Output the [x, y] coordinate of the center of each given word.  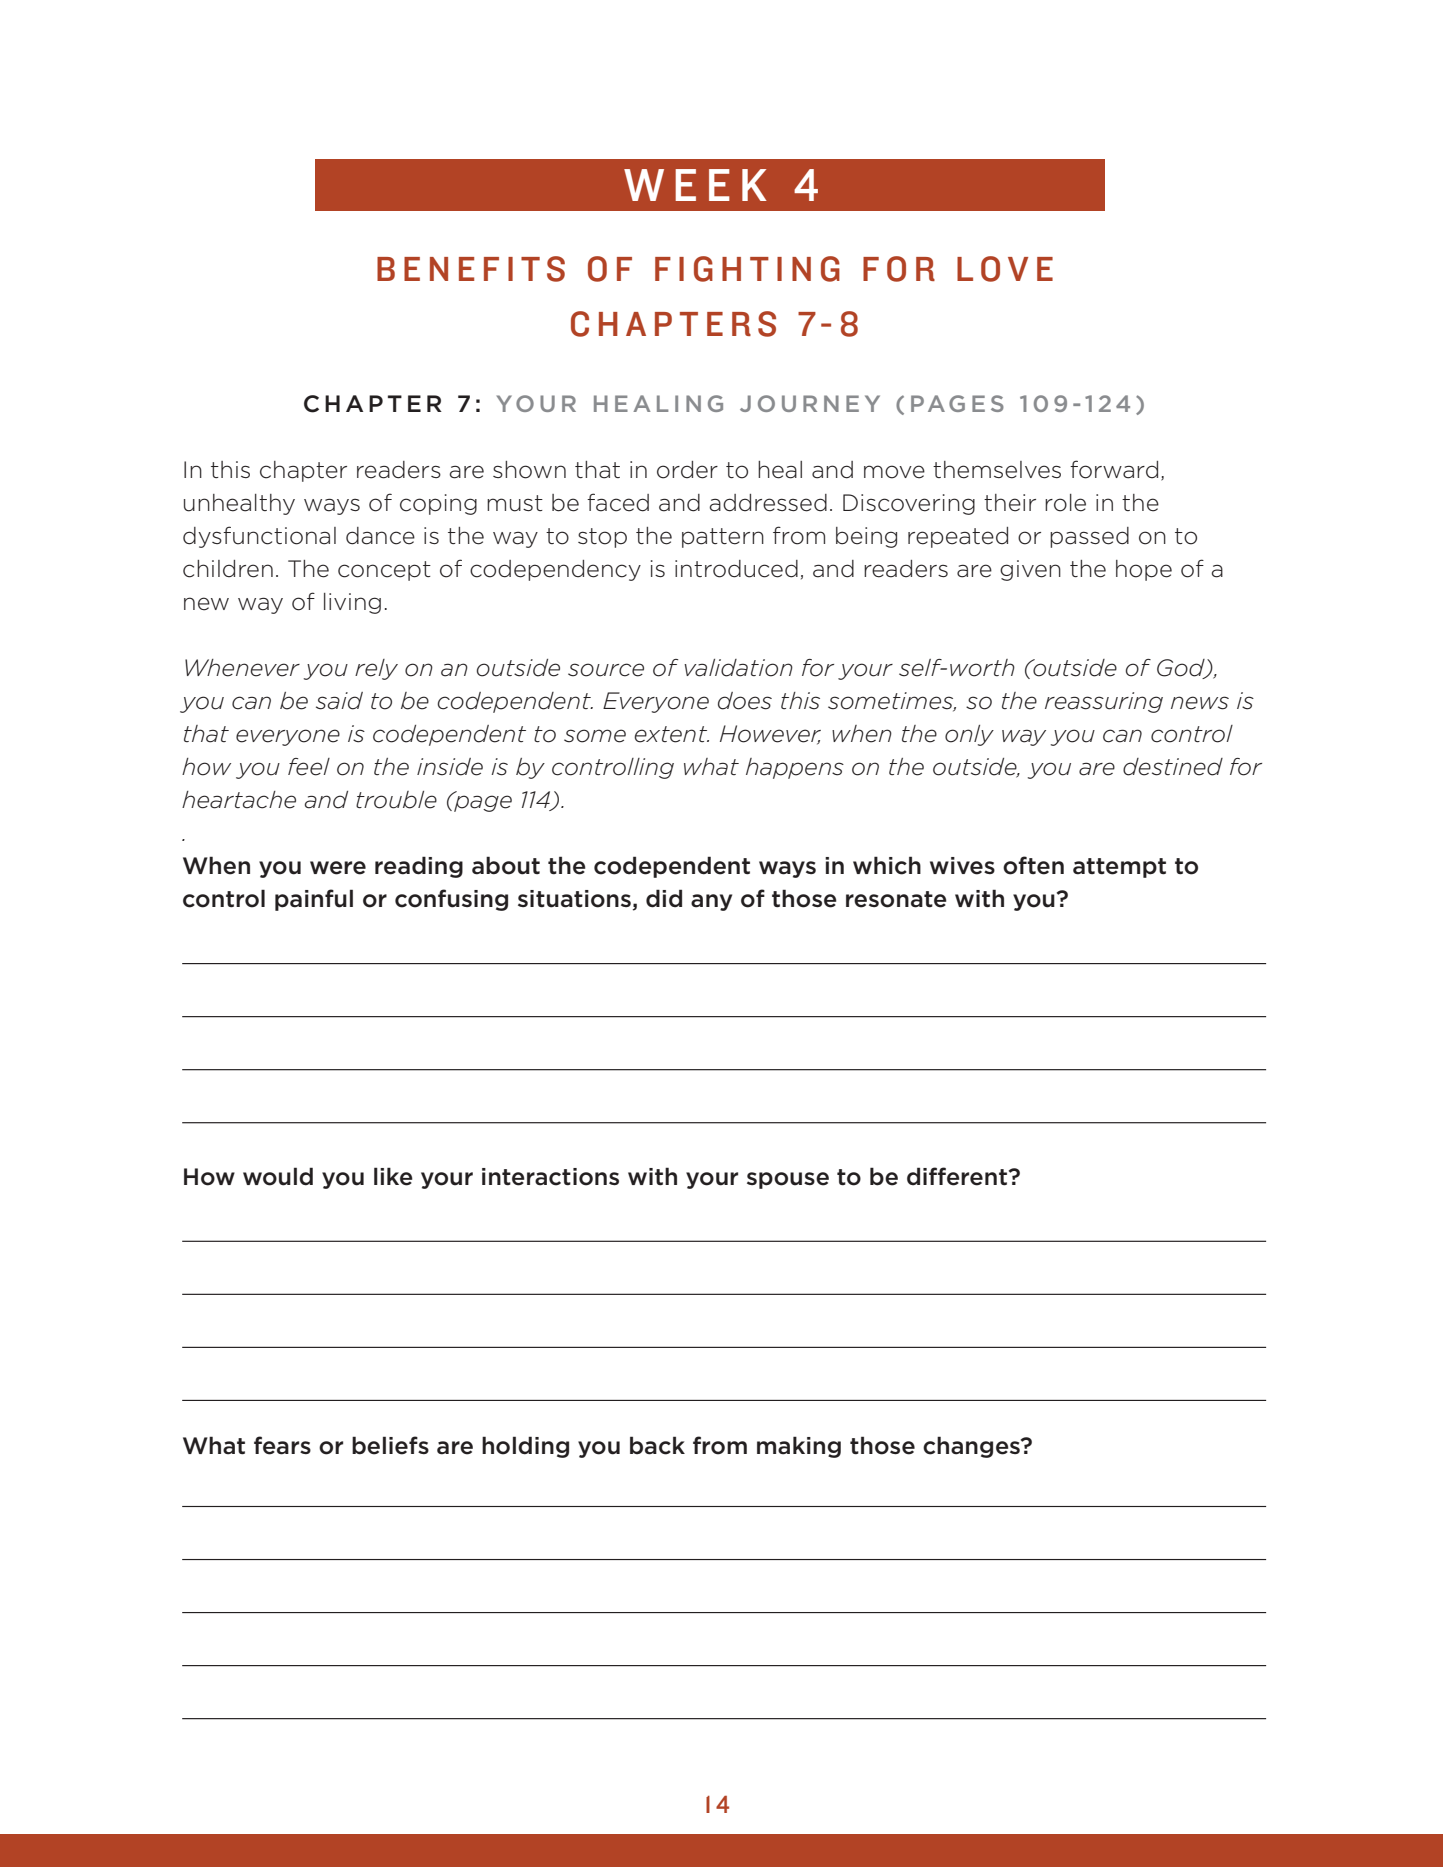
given [1030, 570]
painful [314, 900]
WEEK [695, 185]
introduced [736, 569]
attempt [1119, 868]
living [352, 603]
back [657, 1445]
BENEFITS [471, 269]
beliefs [390, 1445]
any [711, 902]
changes [972, 1447]
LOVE [1005, 269]
